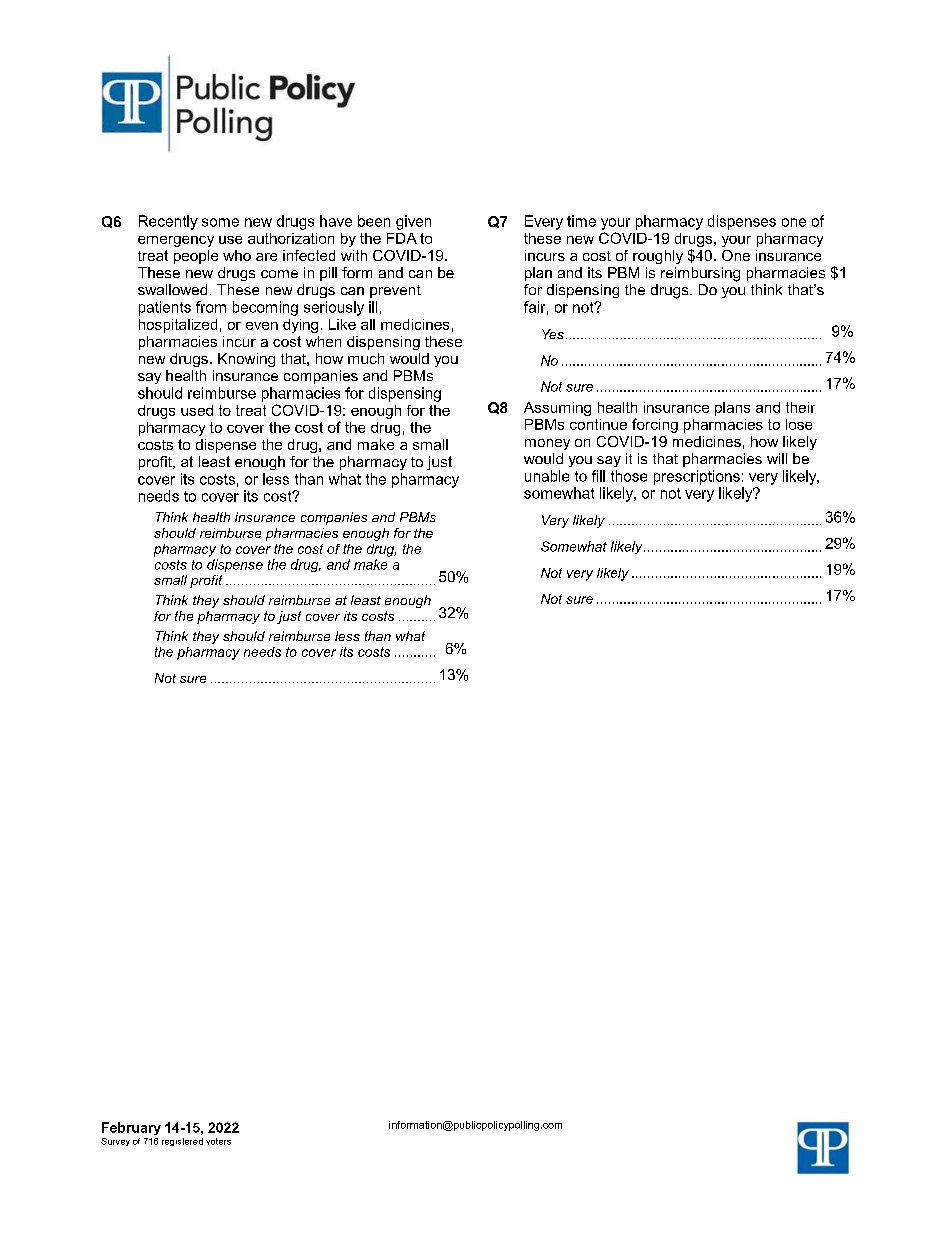 The image size is (952, 1233). What do you see at coordinates (246, 360) in the screenshot?
I see `Knowing` at bounding box center [246, 360].
